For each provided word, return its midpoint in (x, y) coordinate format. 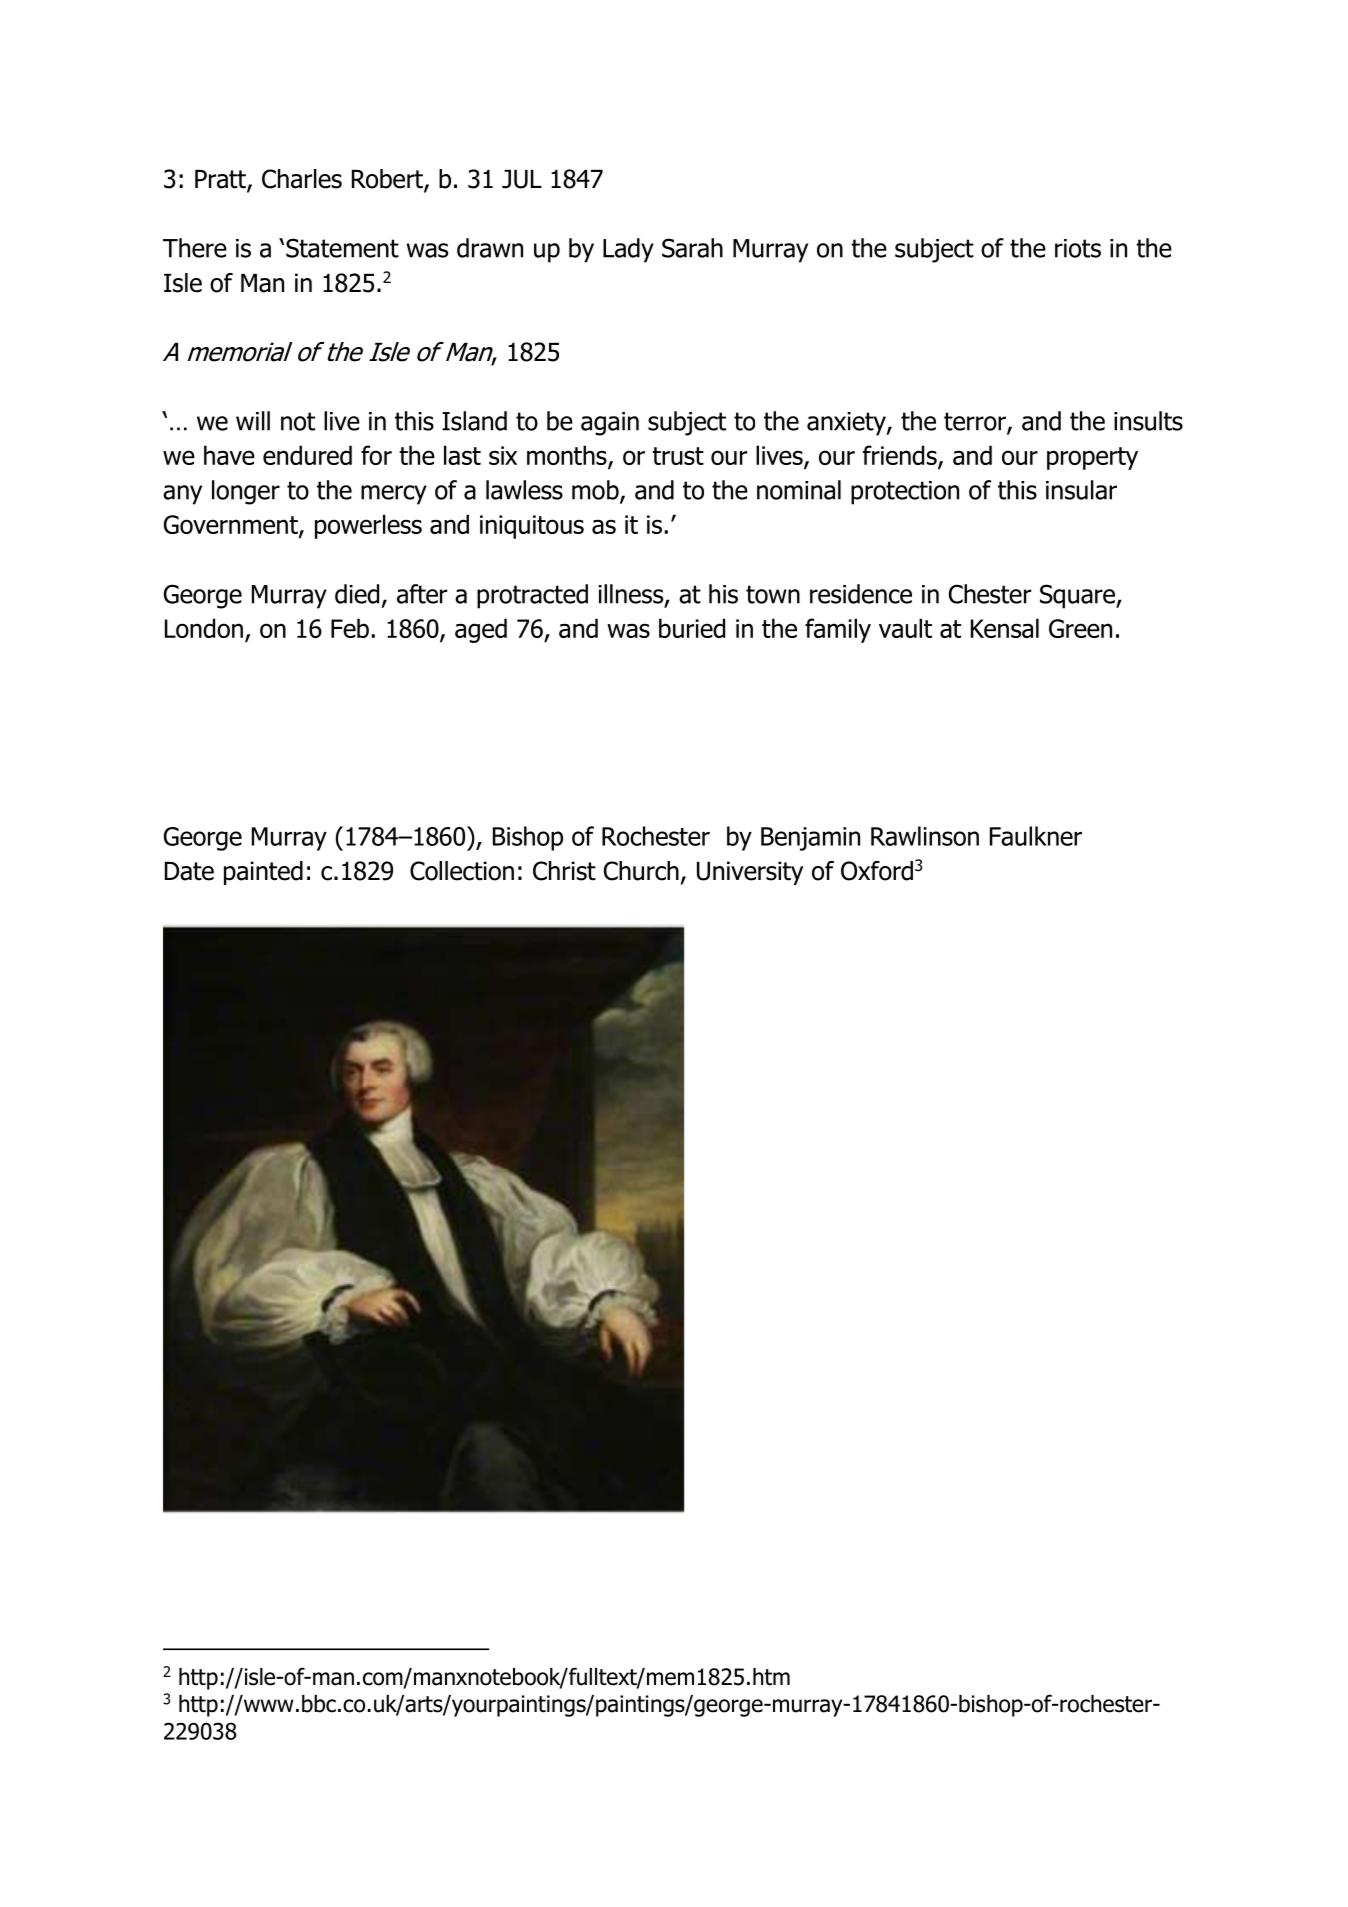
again (610, 424)
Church (641, 871)
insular (1081, 490)
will (253, 421)
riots (1078, 248)
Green (1080, 628)
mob (596, 491)
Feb (350, 628)
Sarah (692, 248)
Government (232, 526)
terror (976, 422)
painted (263, 873)
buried (692, 628)
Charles (302, 179)
